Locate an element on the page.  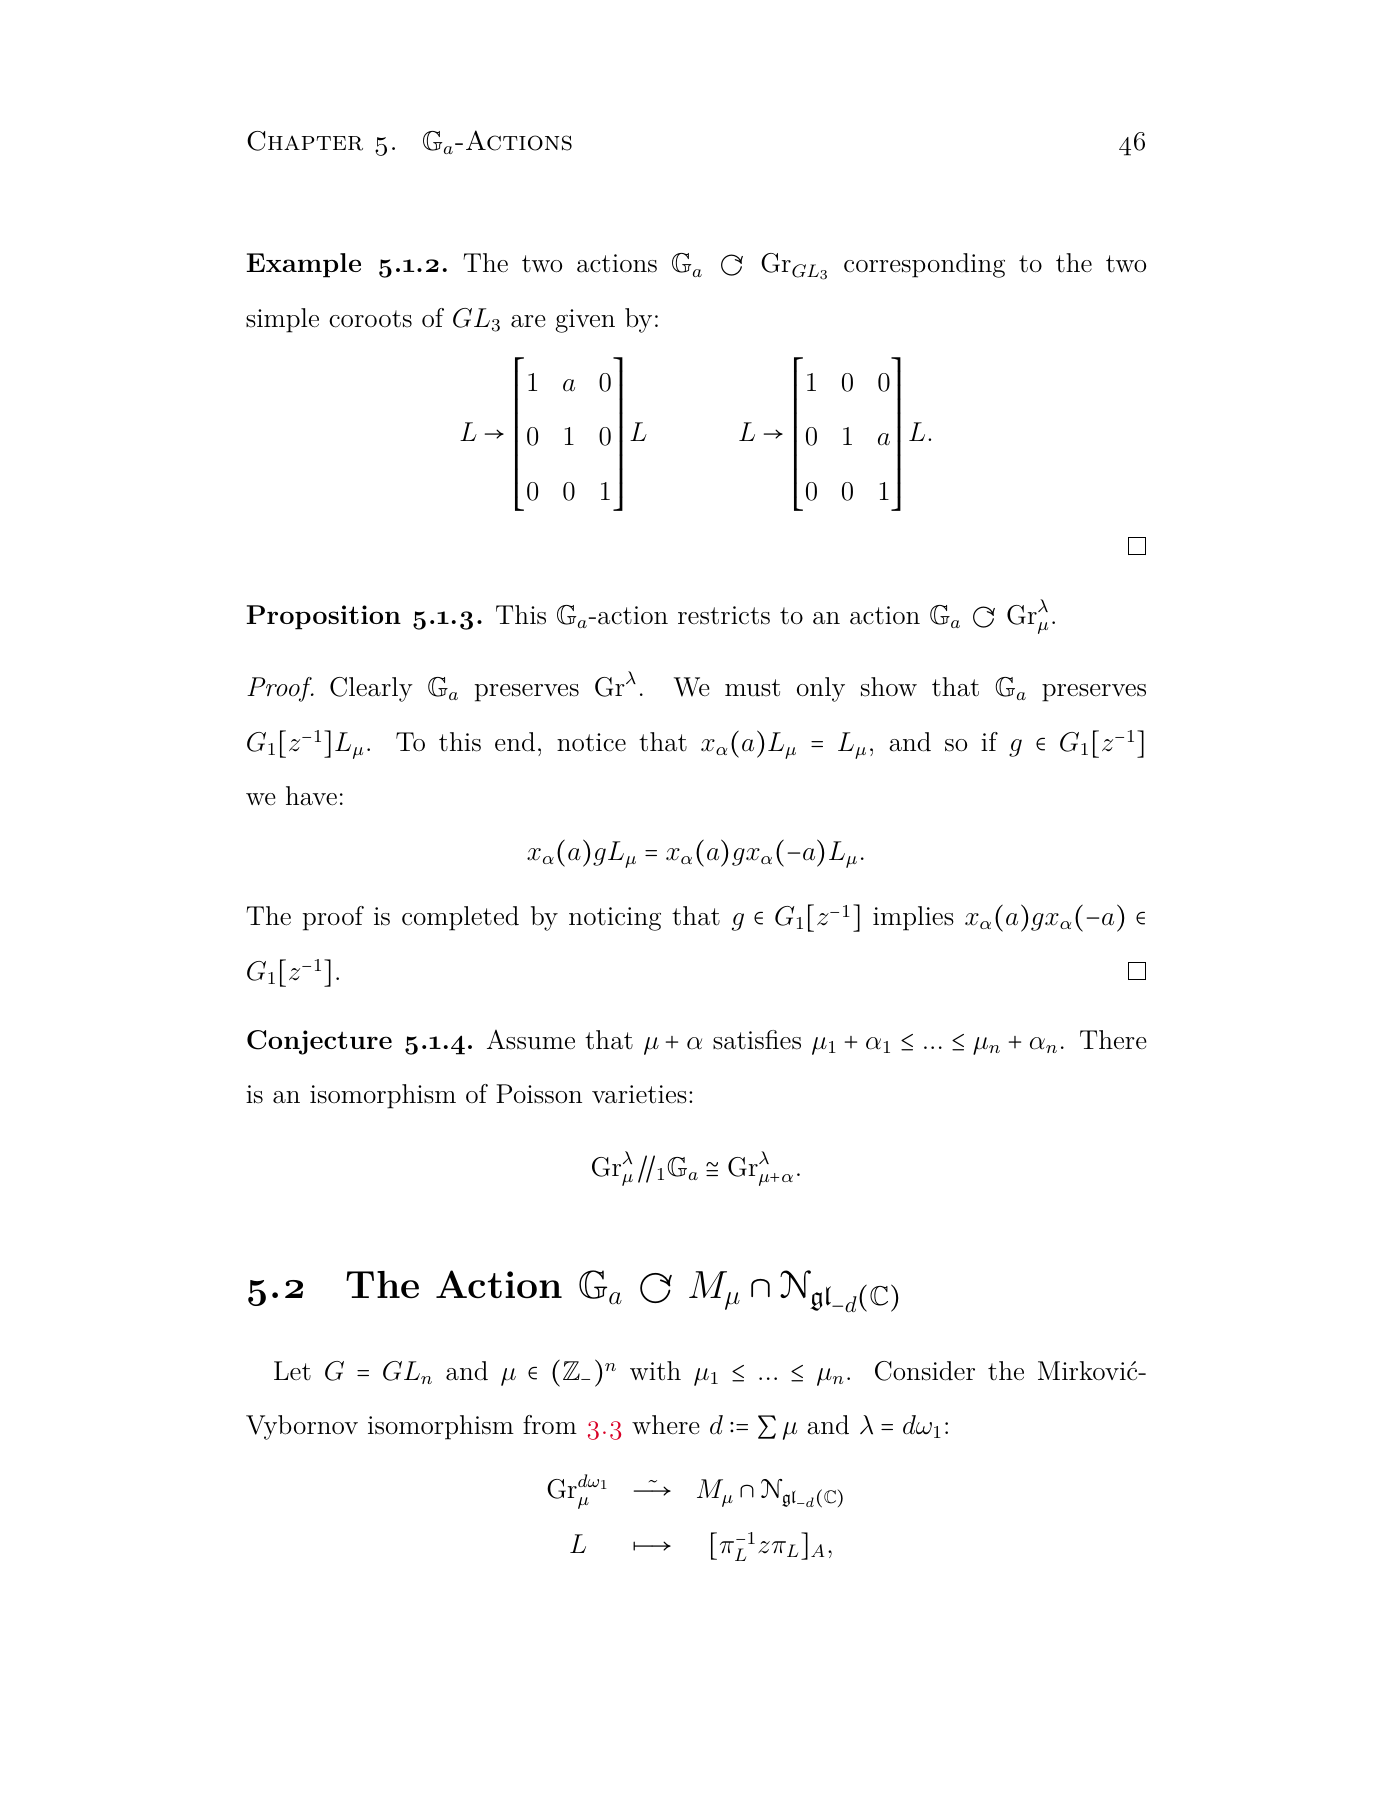
show is located at coordinates (889, 687).
